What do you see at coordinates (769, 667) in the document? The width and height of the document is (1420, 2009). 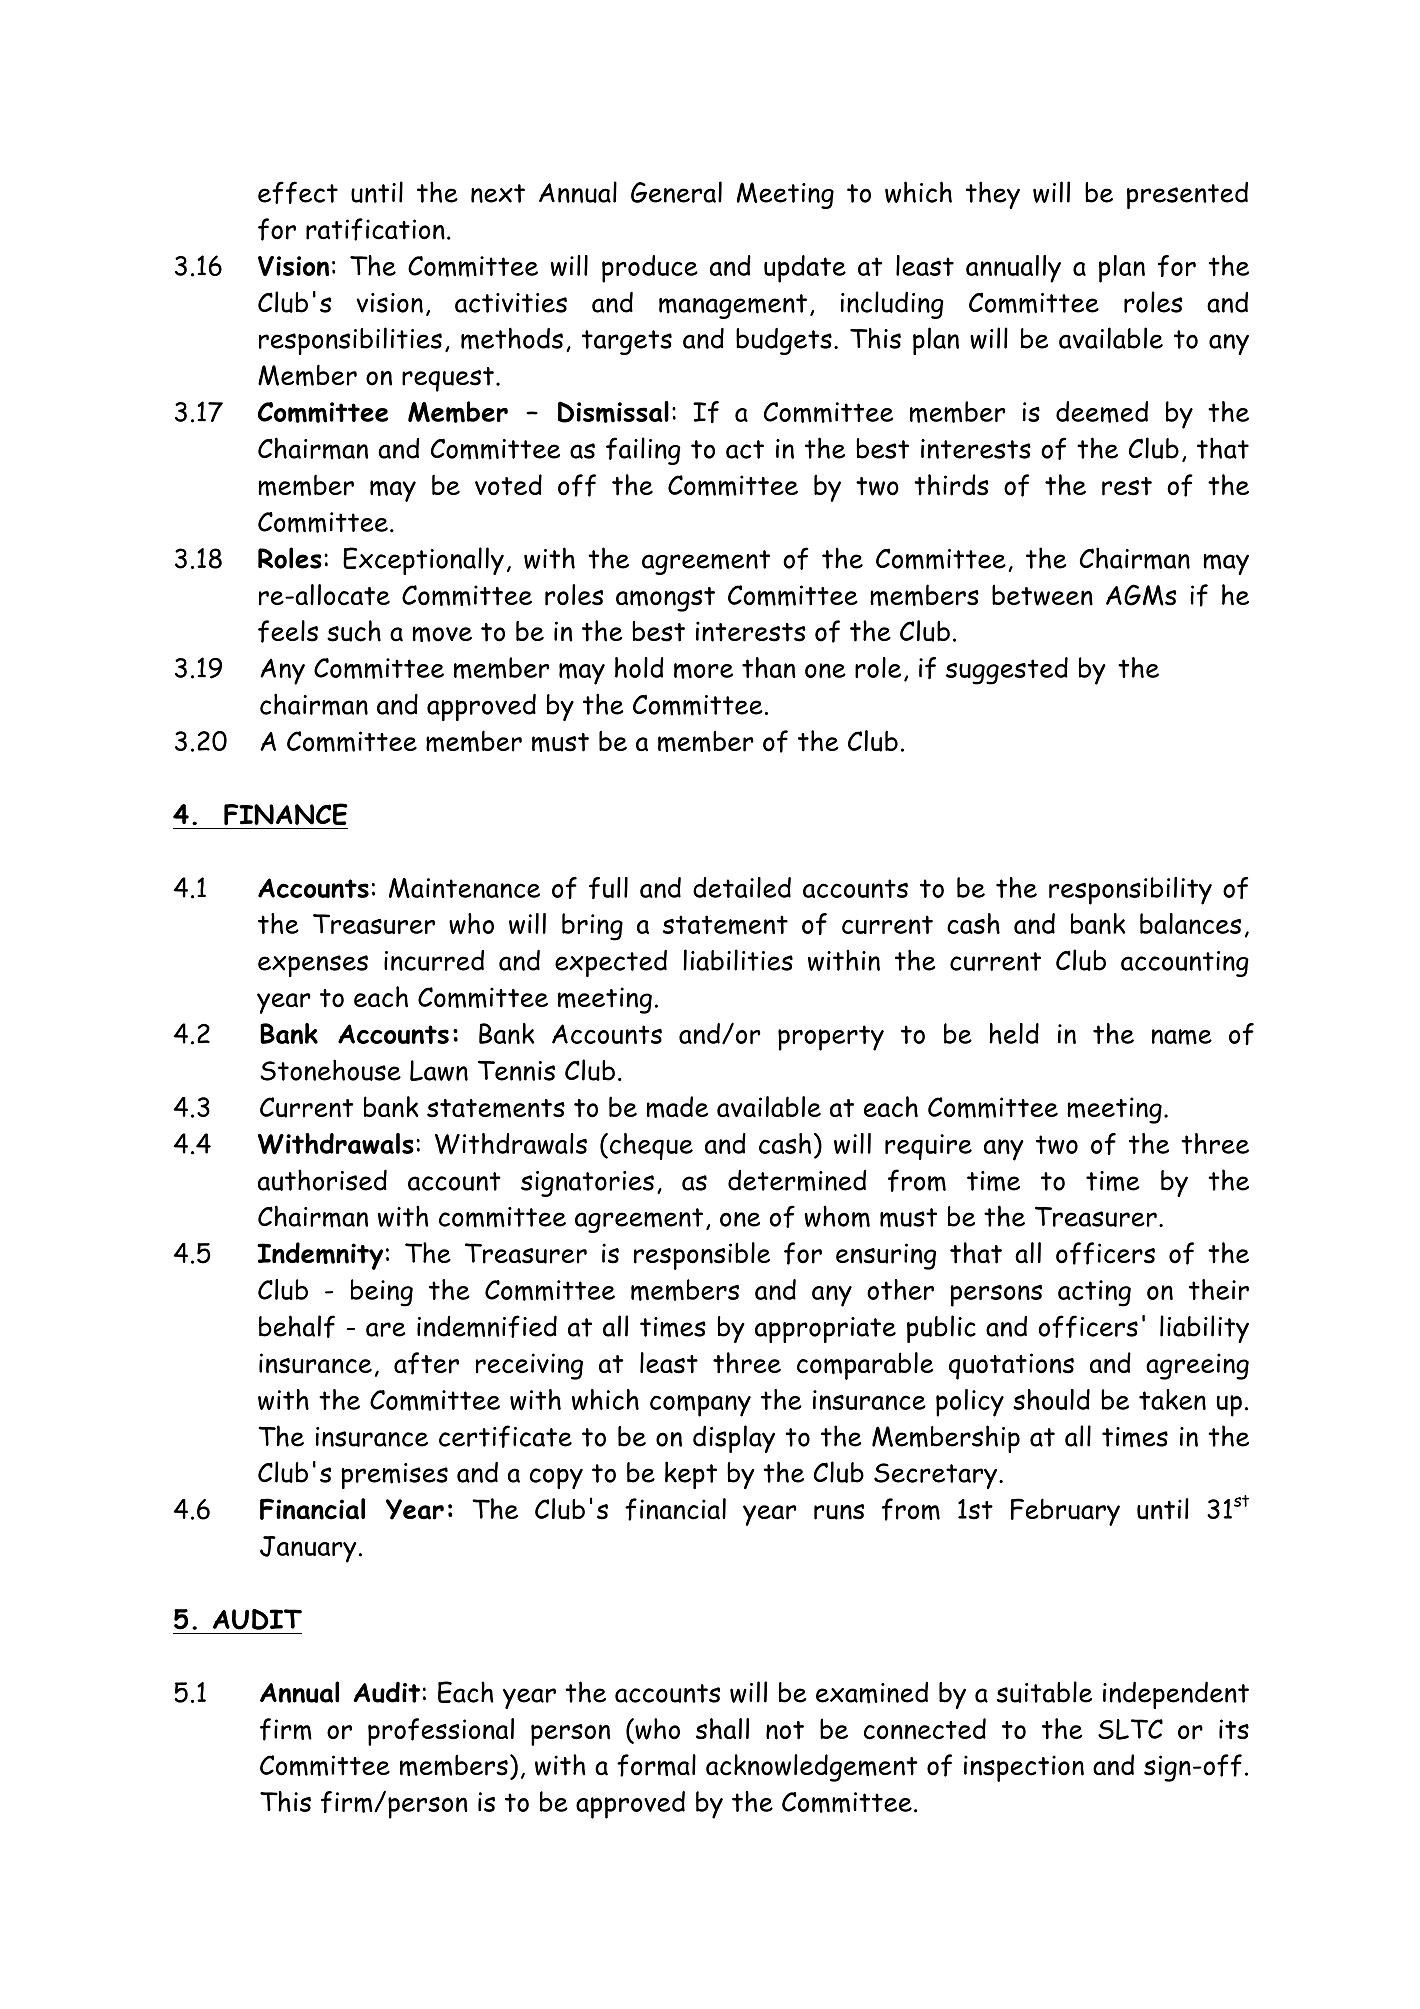 I see `than` at bounding box center [769, 667].
